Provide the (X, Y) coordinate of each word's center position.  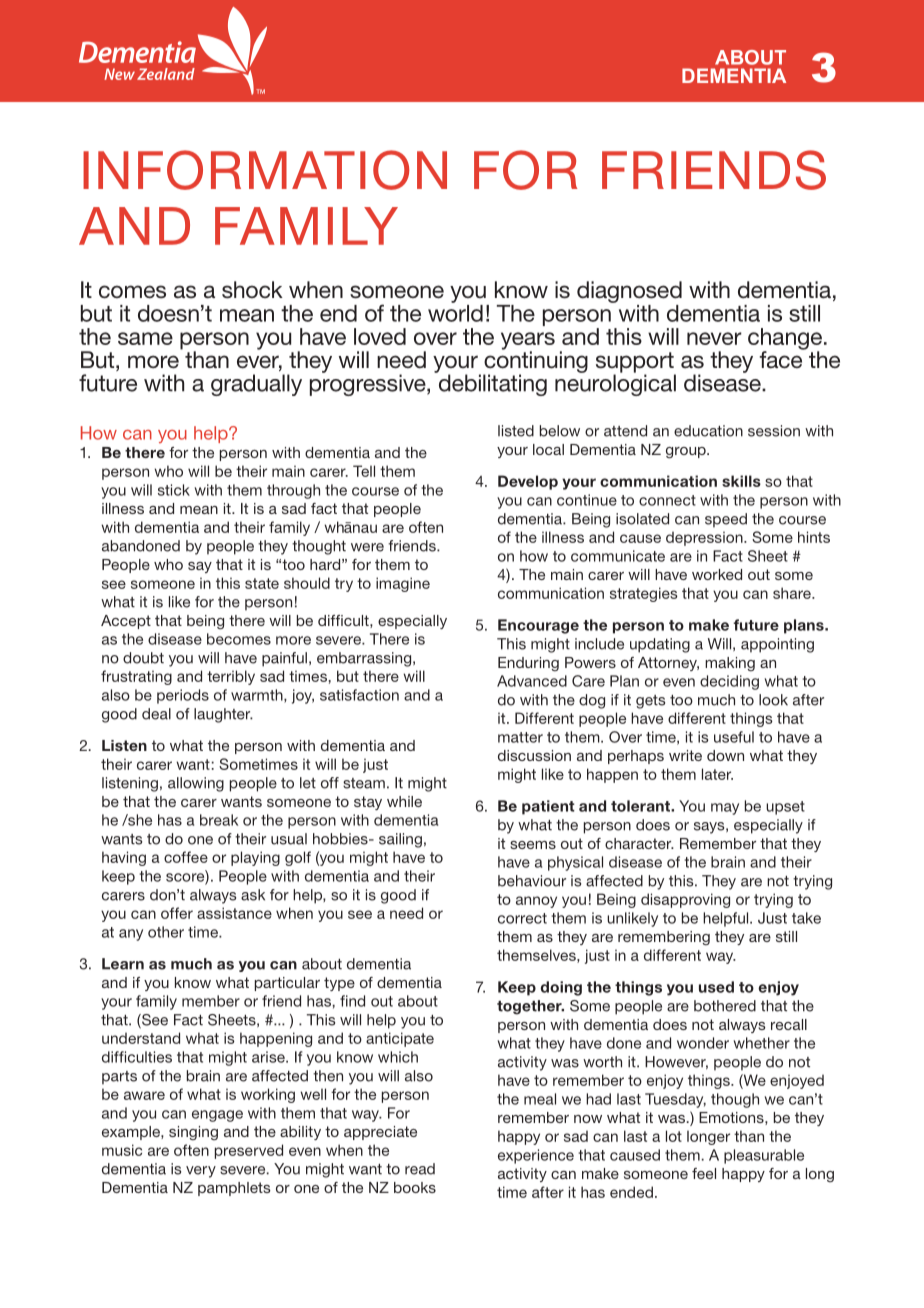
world (455, 312)
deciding (729, 682)
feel (704, 1173)
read (420, 1169)
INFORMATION (265, 170)
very (201, 1172)
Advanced (532, 681)
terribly (231, 677)
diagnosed (629, 292)
